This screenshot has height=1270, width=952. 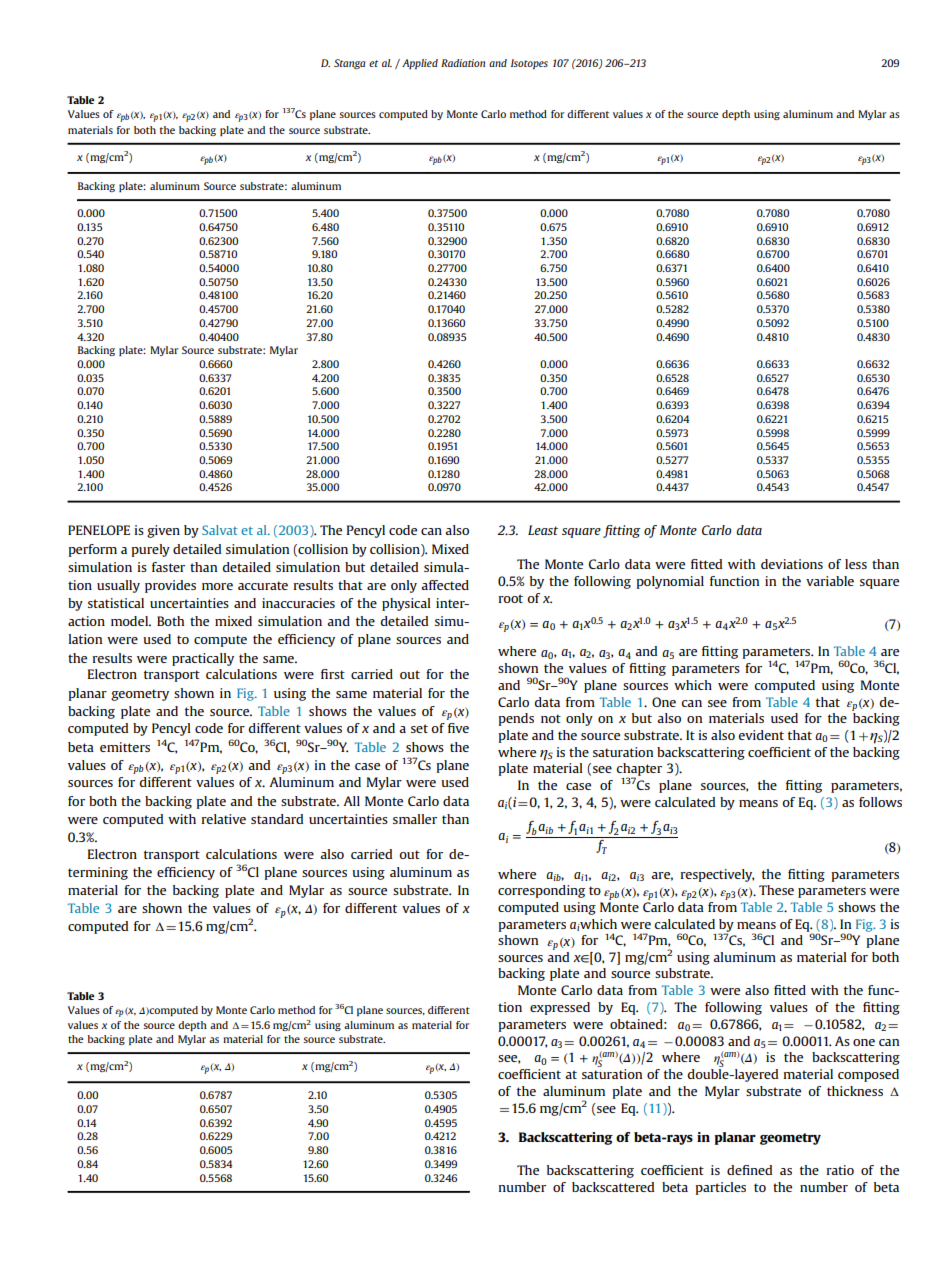 What do you see at coordinates (880, 802) in the screenshot?
I see `follows` at bounding box center [880, 802].
